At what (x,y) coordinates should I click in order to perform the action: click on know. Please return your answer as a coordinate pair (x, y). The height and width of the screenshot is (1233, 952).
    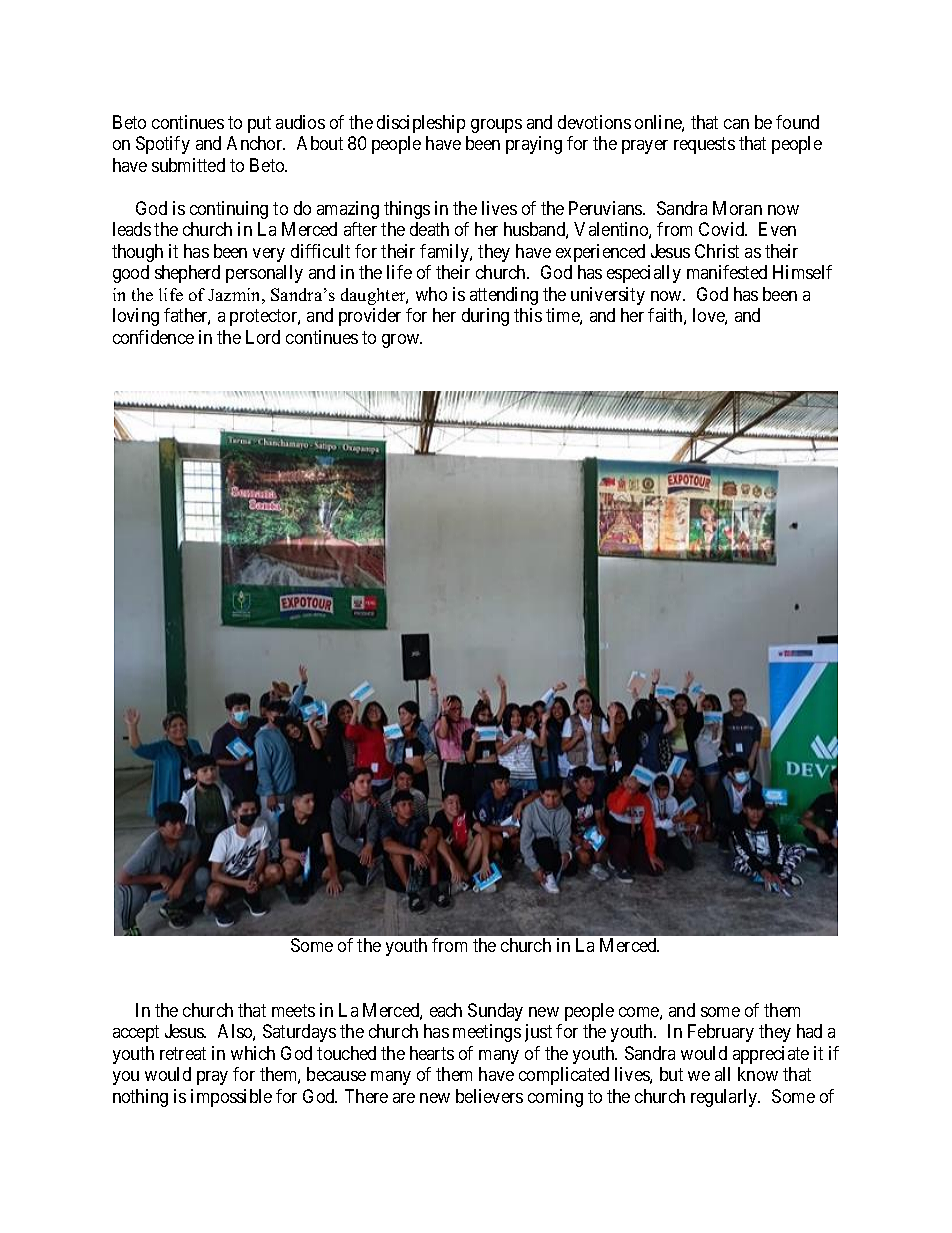
    Looking at the image, I should click on (758, 1074).
